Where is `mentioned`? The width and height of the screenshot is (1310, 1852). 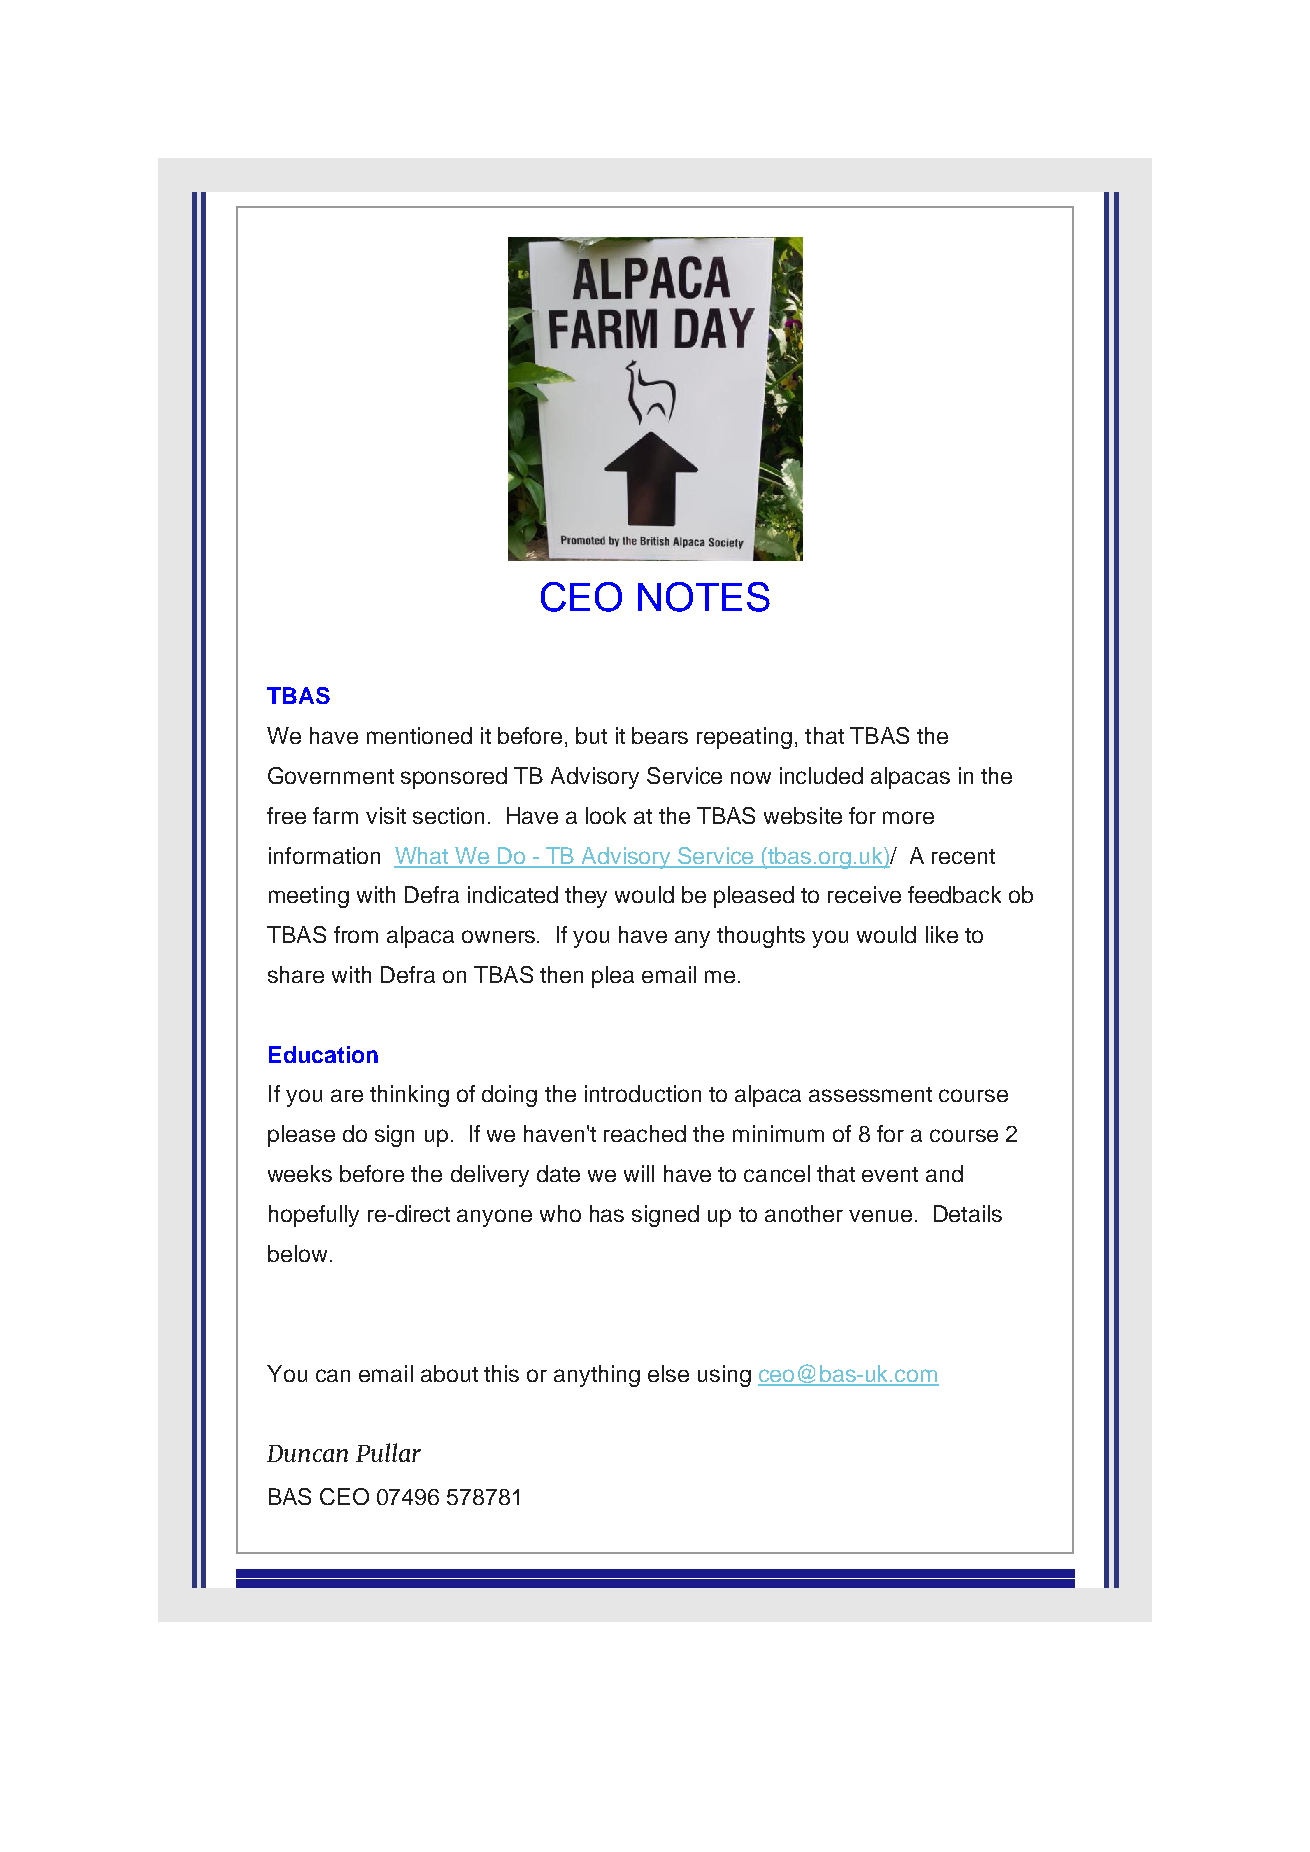
mentioned is located at coordinates (419, 735).
